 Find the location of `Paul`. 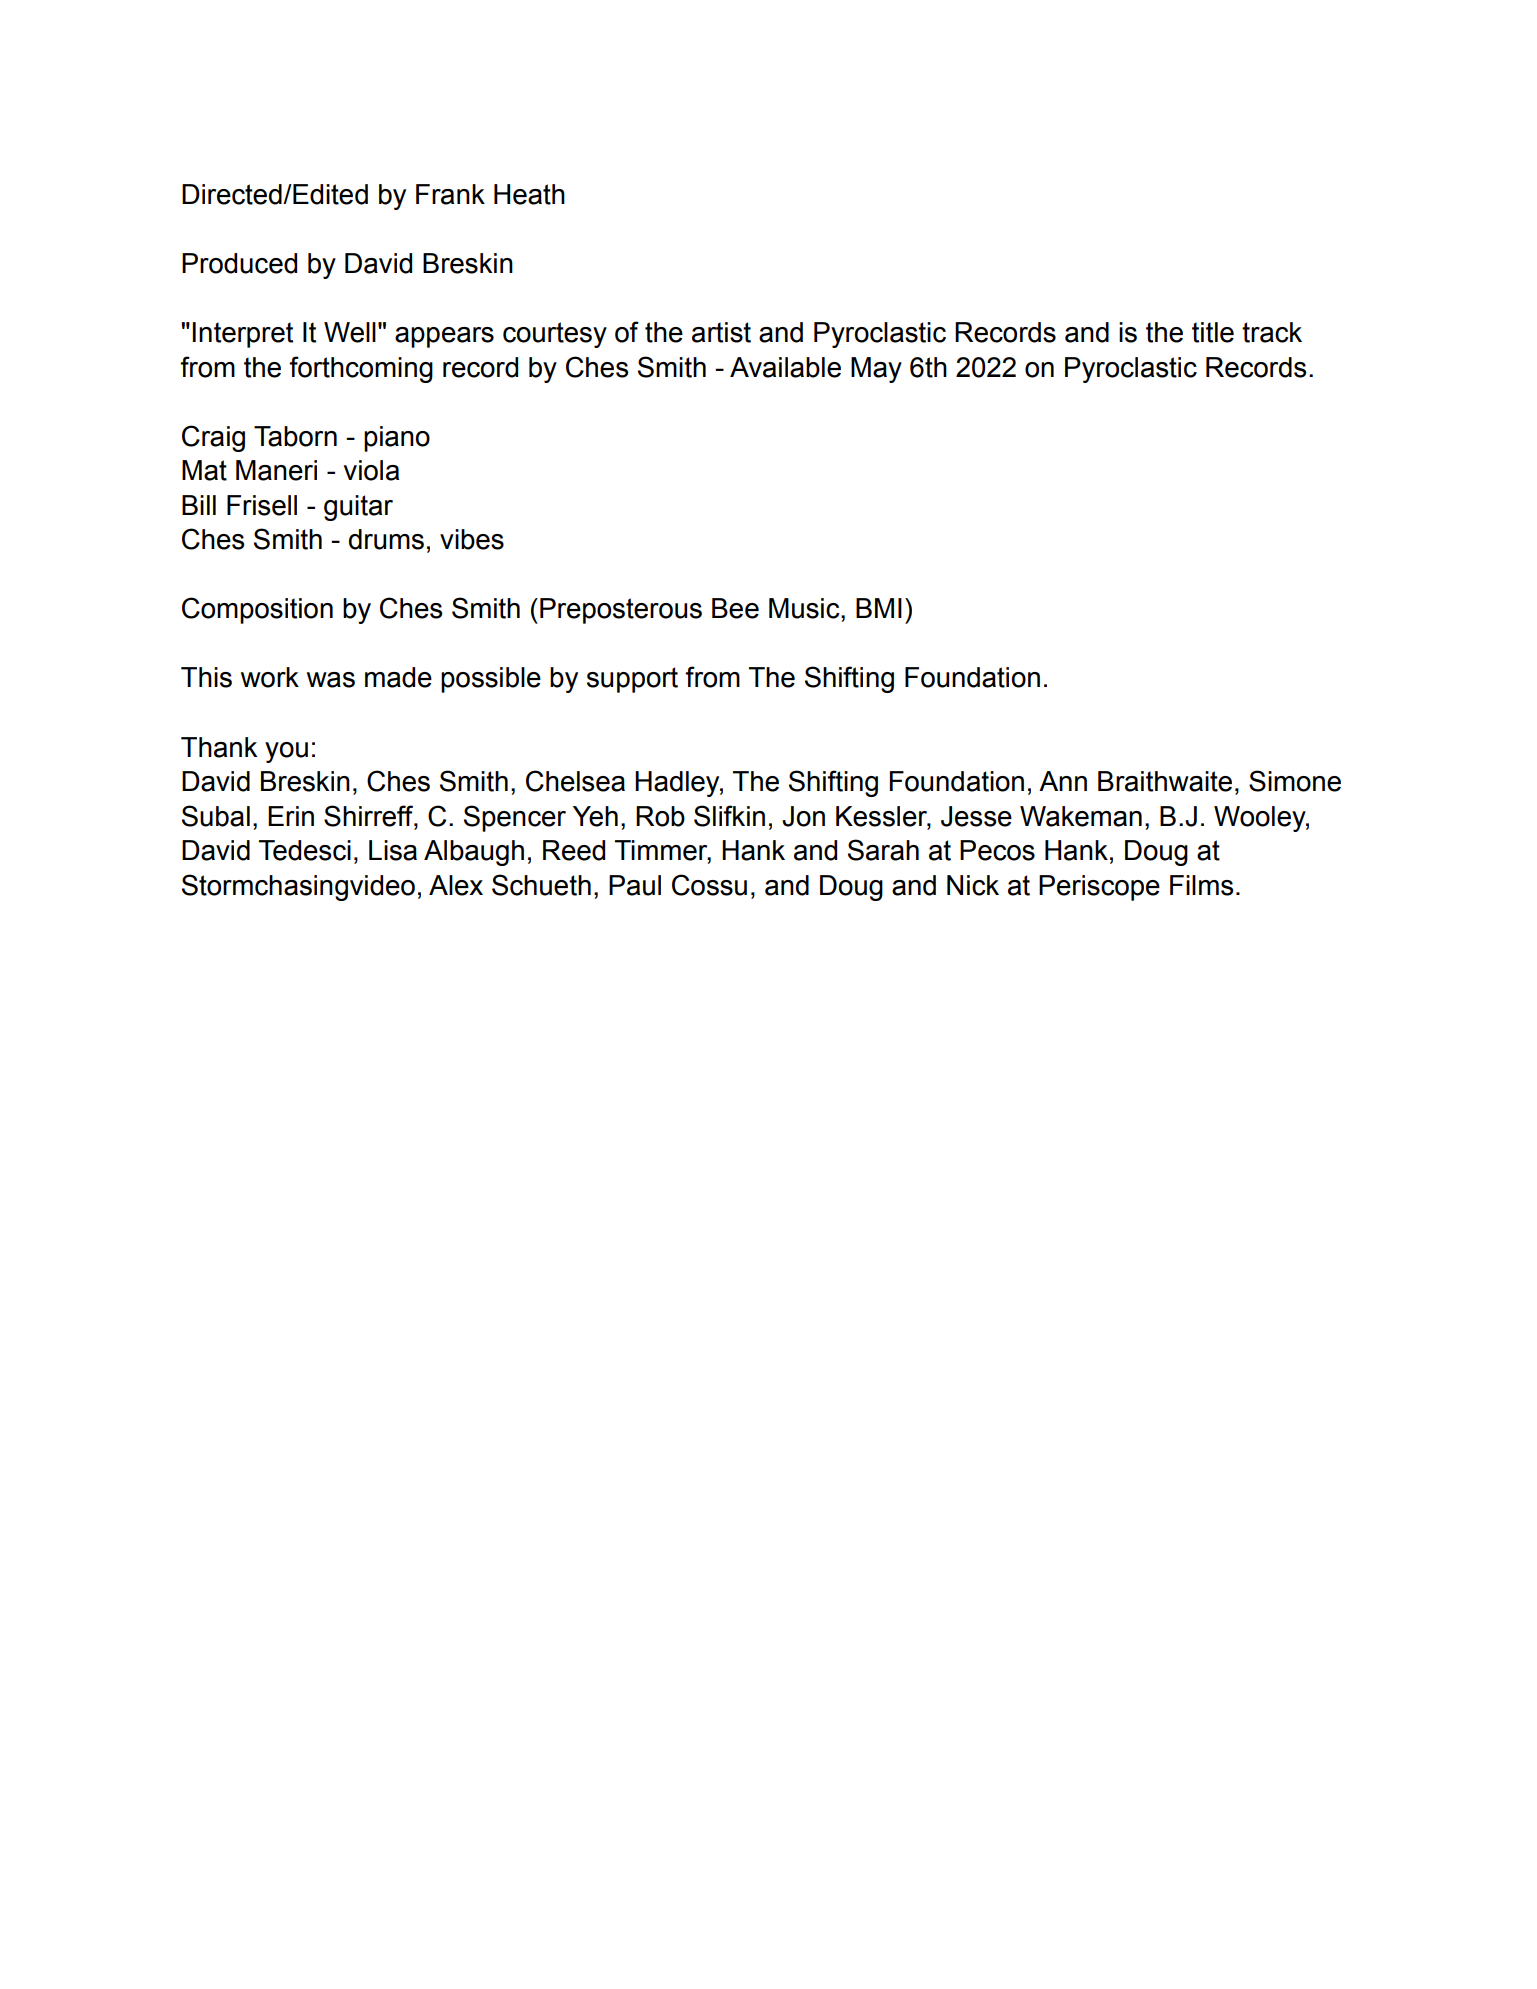

Paul is located at coordinates (635, 885).
